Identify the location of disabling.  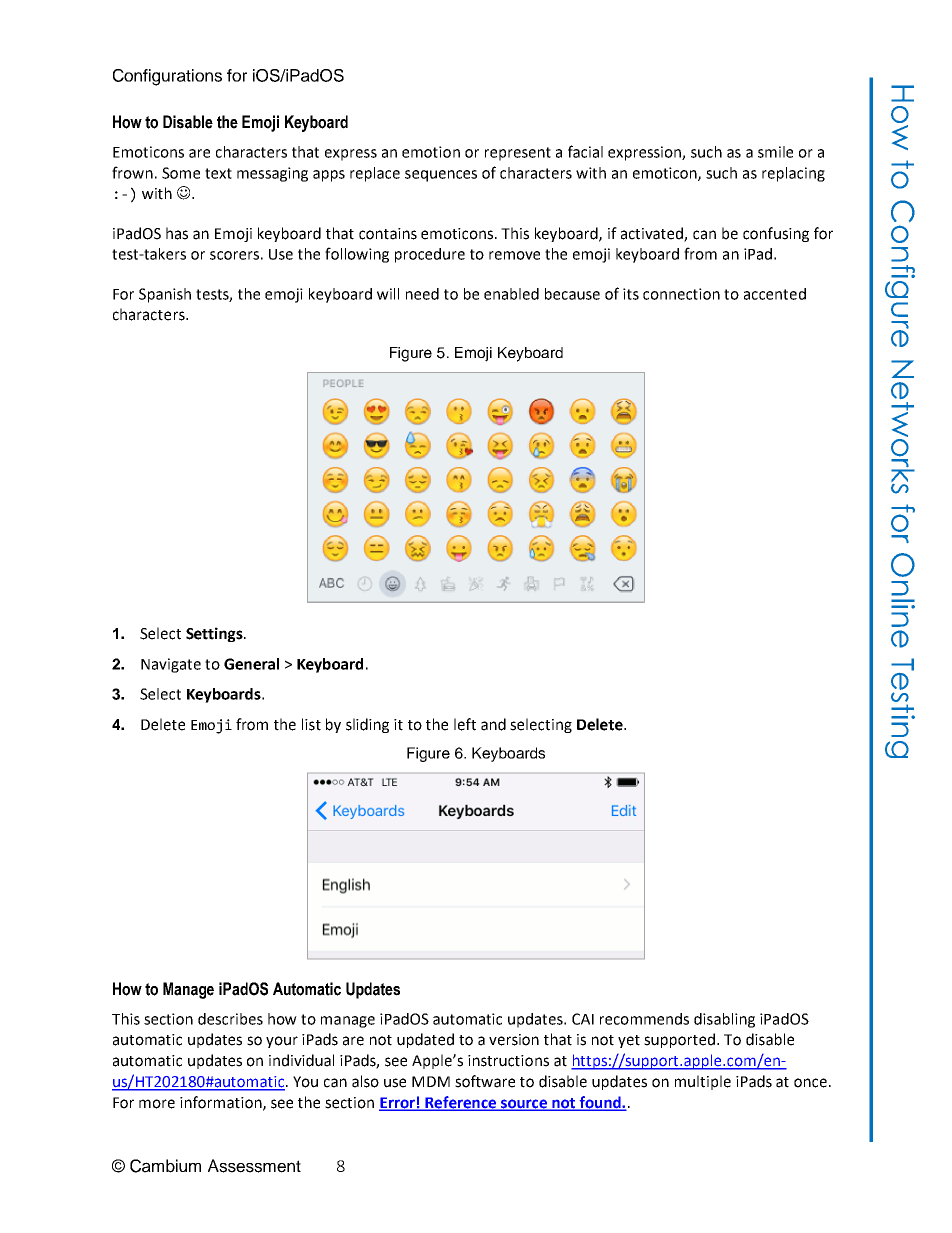
(724, 1020).
